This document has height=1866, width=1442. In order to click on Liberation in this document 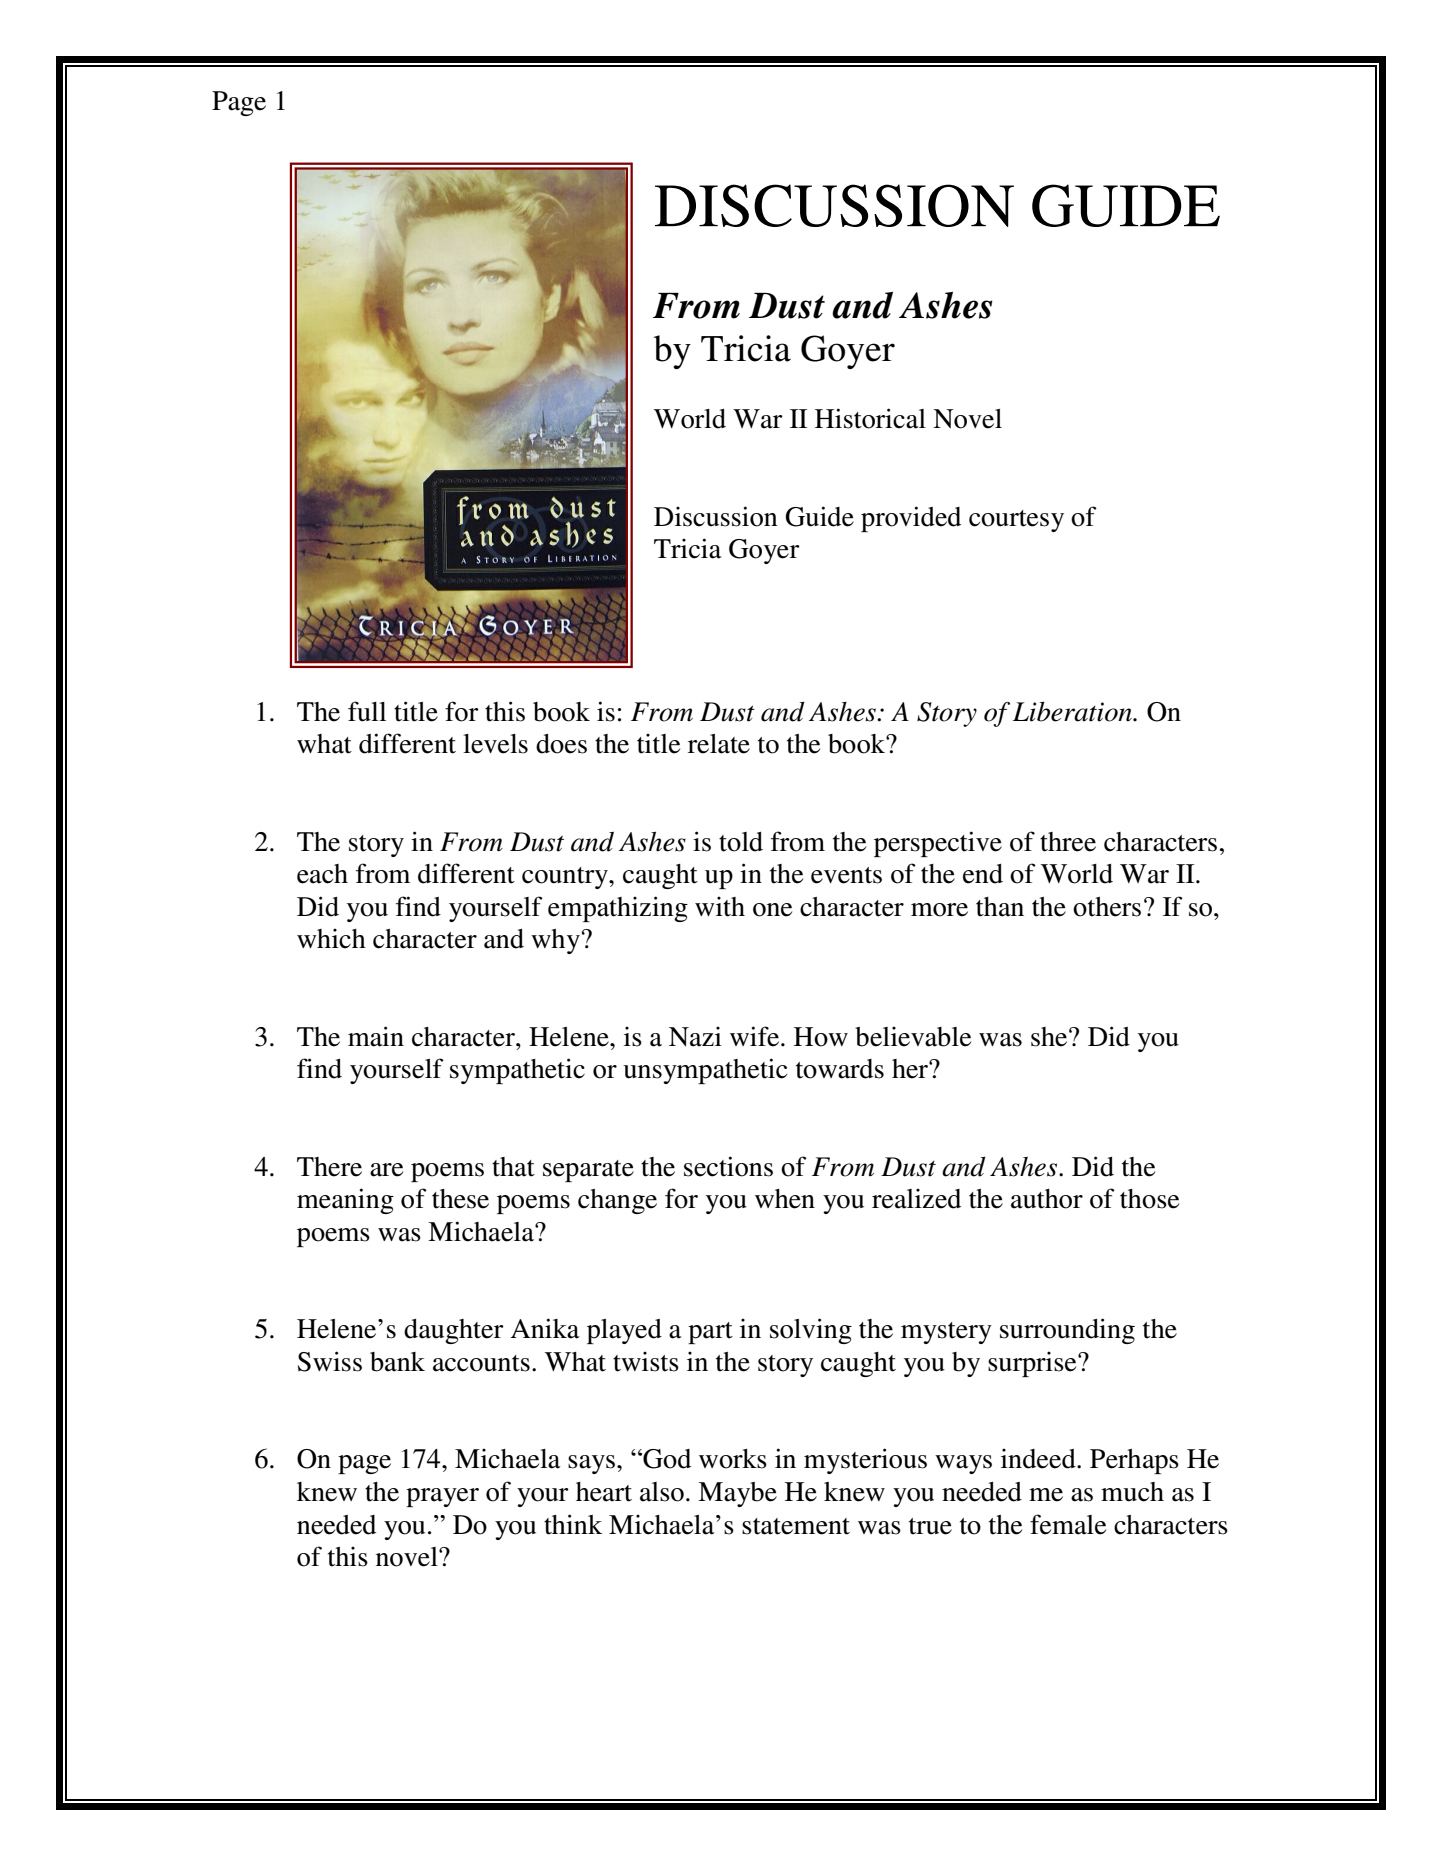, I will do `click(1073, 711)`.
